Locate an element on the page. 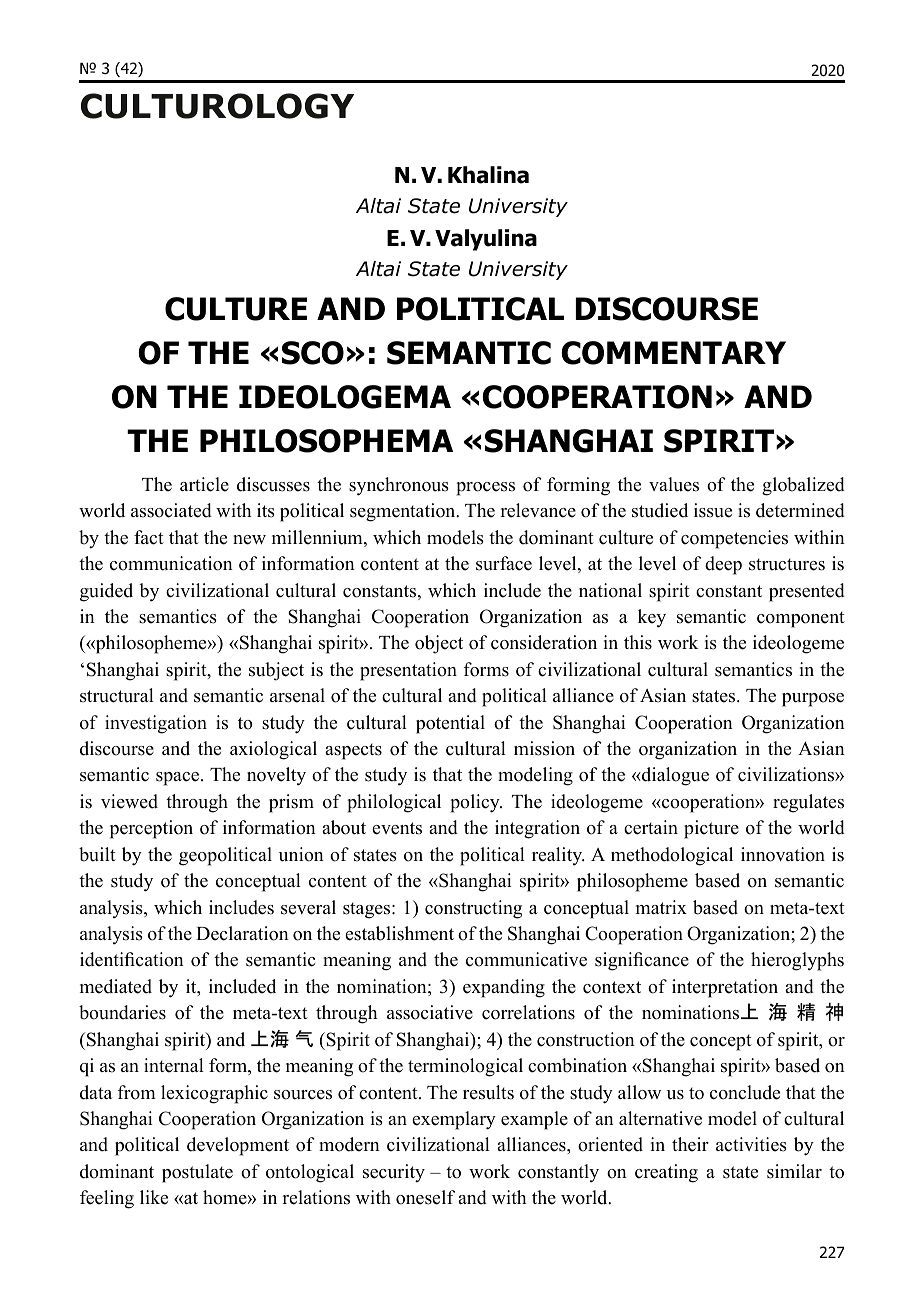 The height and width of the document is (1311, 924). process is located at coordinates (485, 489).
